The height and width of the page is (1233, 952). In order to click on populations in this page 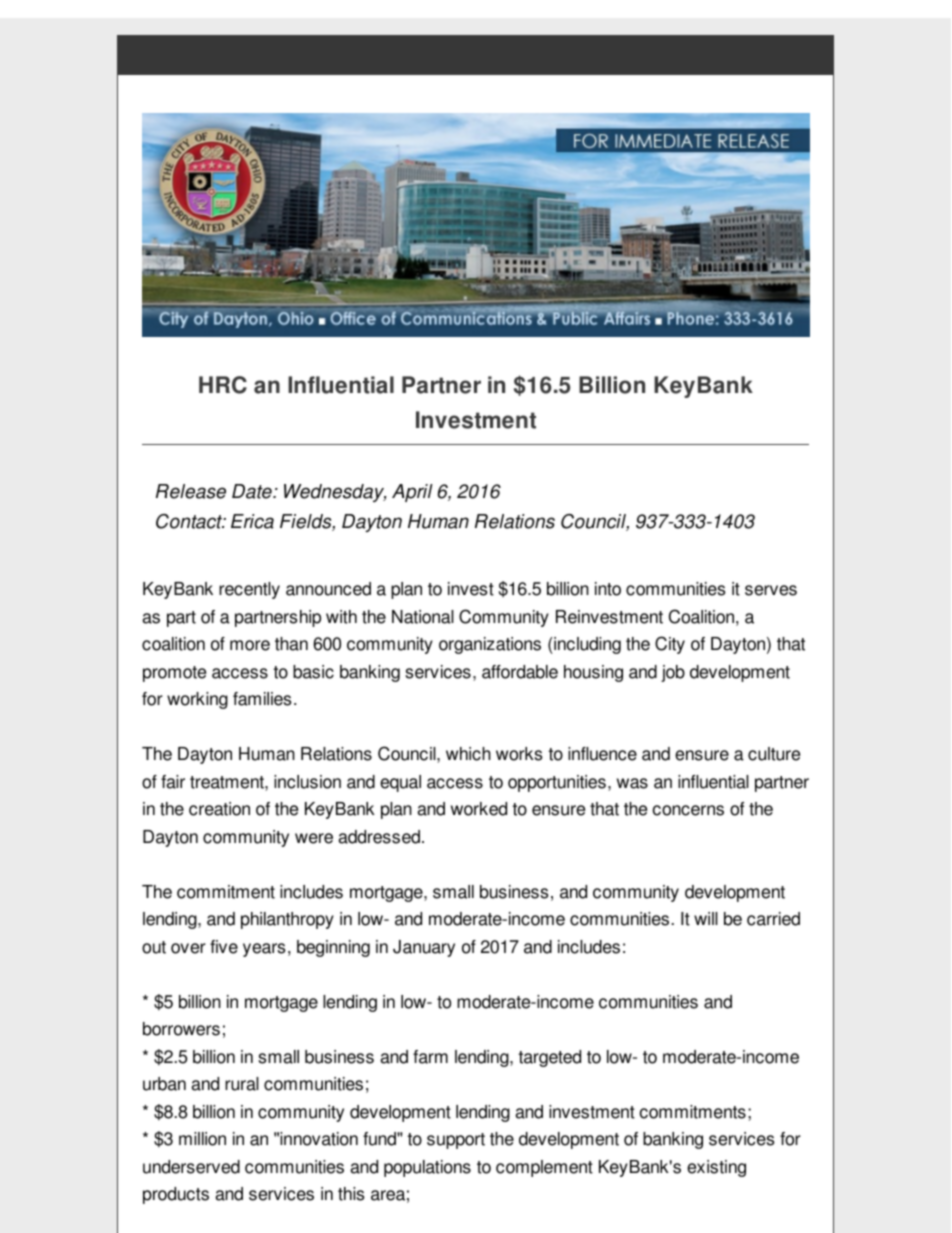, I will do `click(427, 1168)`.
